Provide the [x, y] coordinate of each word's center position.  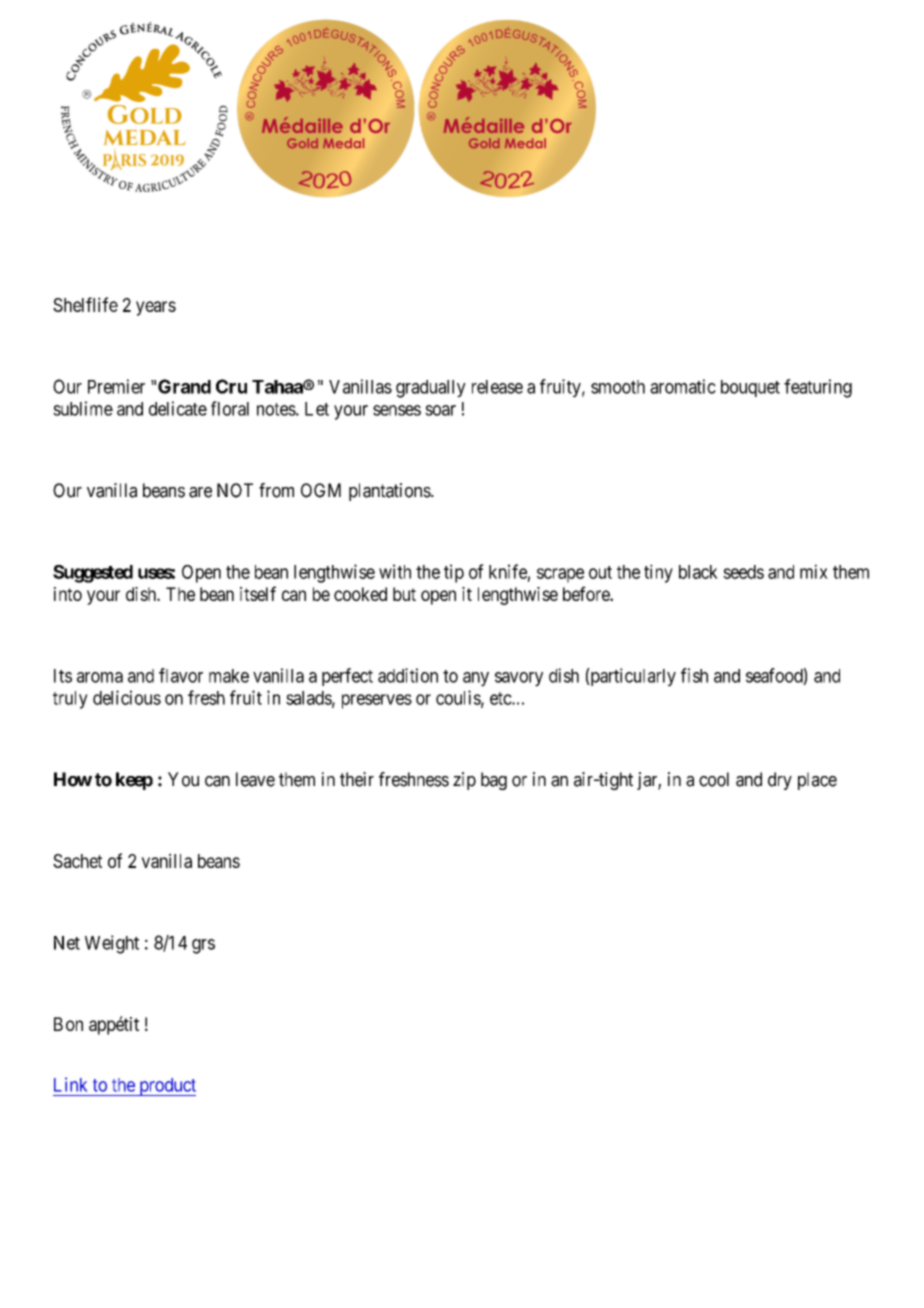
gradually [431, 389]
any [476, 679]
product [166, 1087]
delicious [127, 697]
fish [694, 675]
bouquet [750, 388]
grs [203, 946]
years [156, 308]
